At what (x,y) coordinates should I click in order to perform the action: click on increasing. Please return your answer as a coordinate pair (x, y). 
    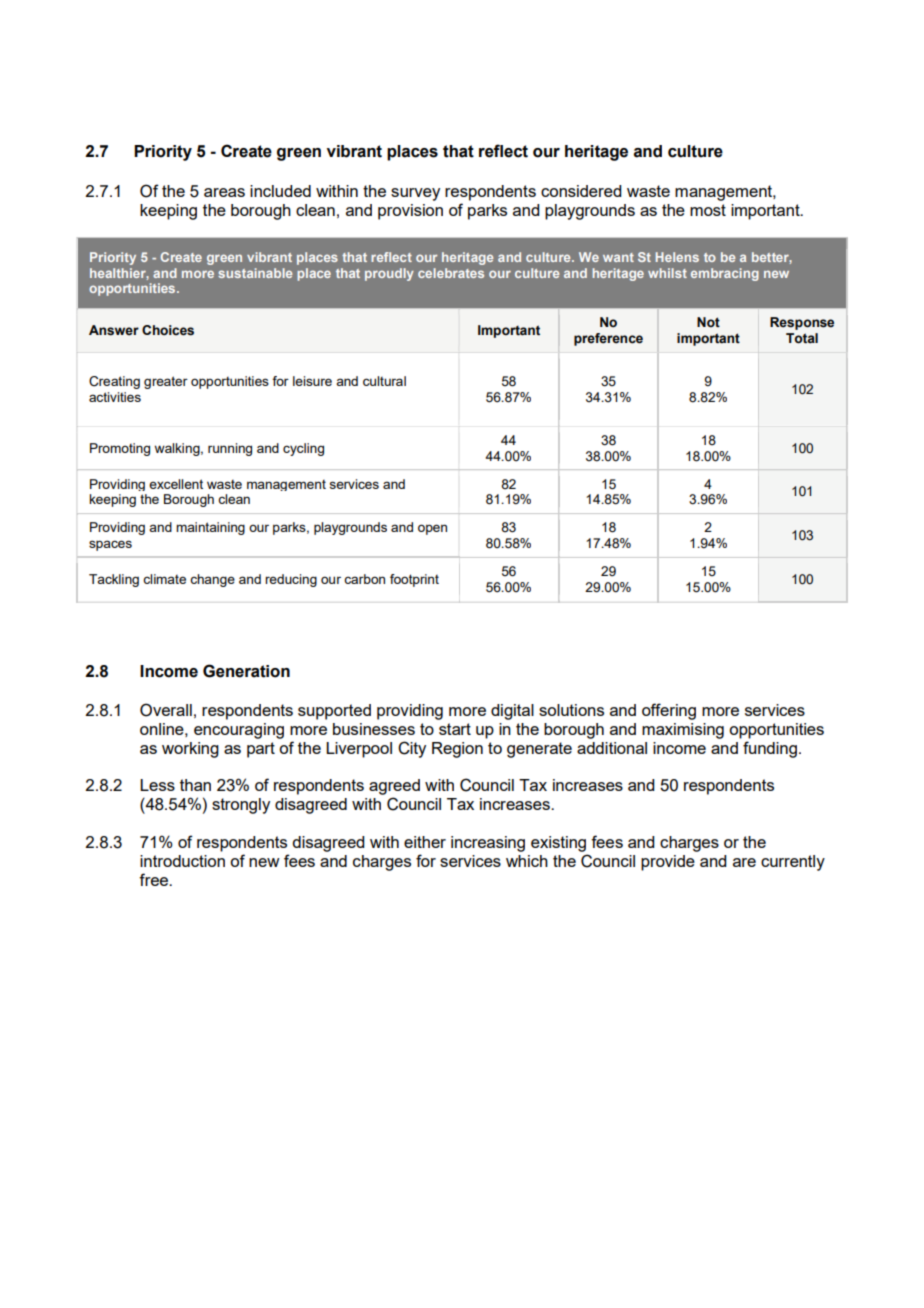
    Looking at the image, I should click on (488, 844).
